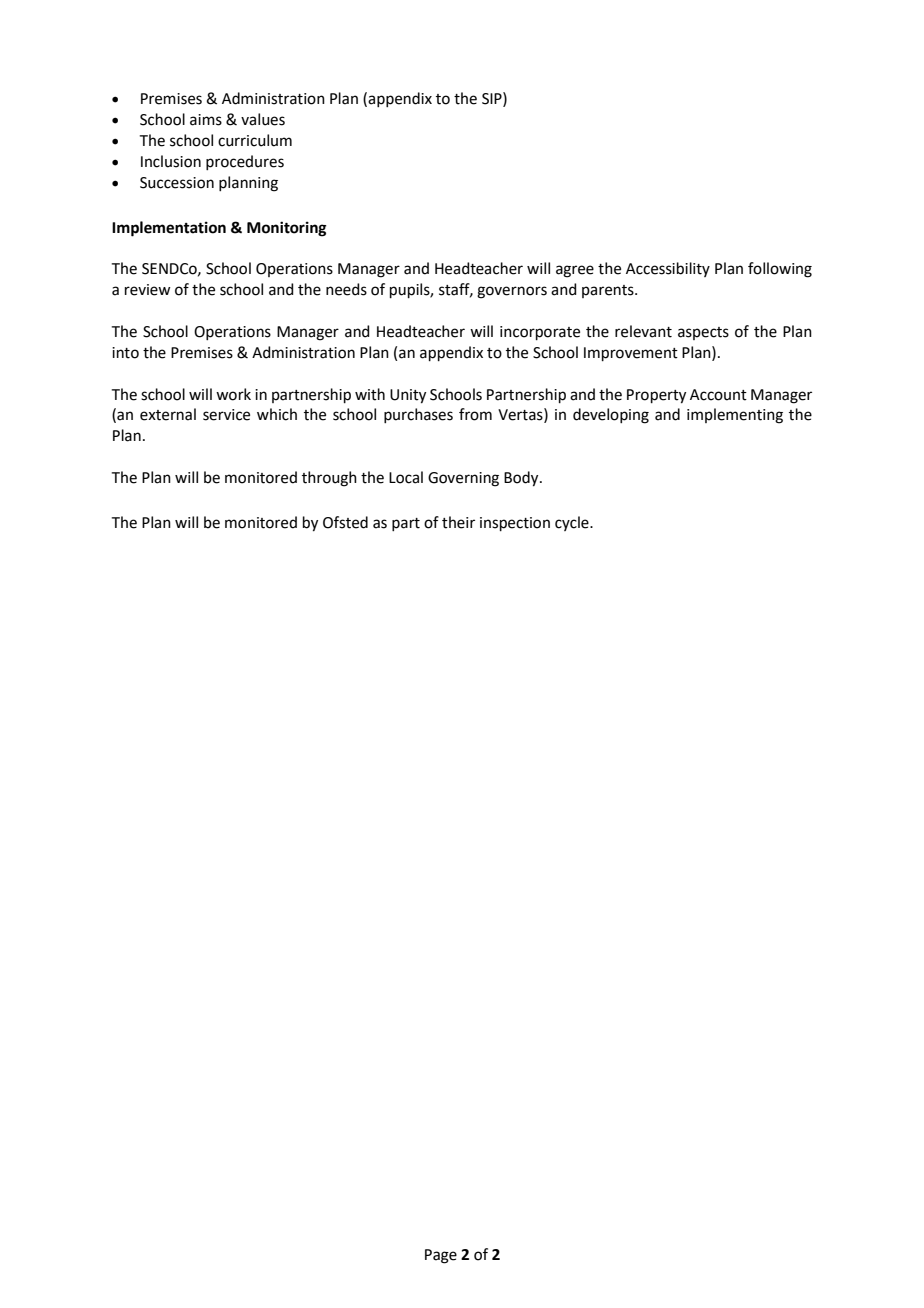 This screenshot has height=1308, width=924. What do you see at coordinates (573, 523) in the screenshot?
I see `cycle` at bounding box center [573, 523].
